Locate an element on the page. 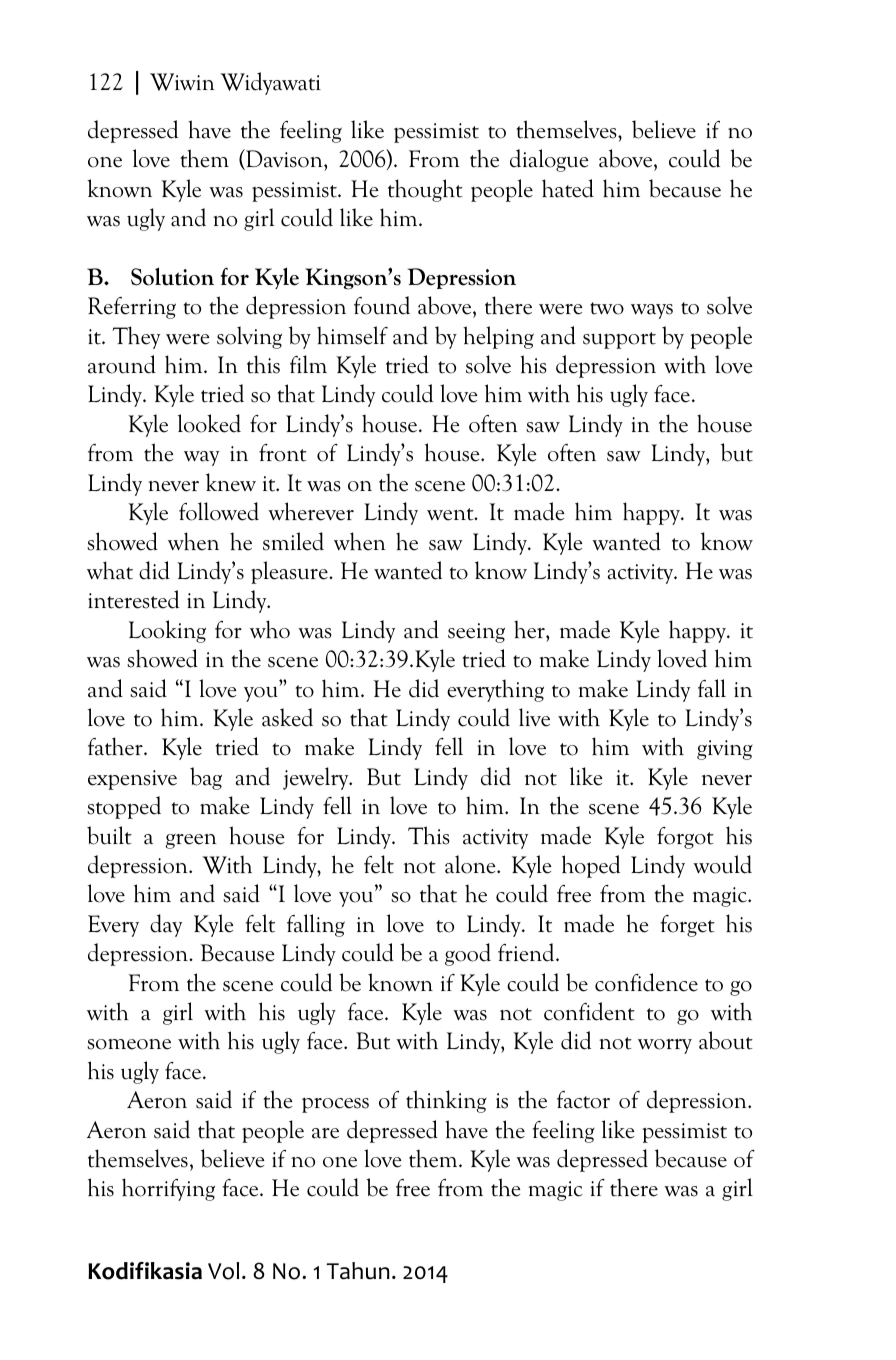  horrifying is located at coordinates (168, 1189).
